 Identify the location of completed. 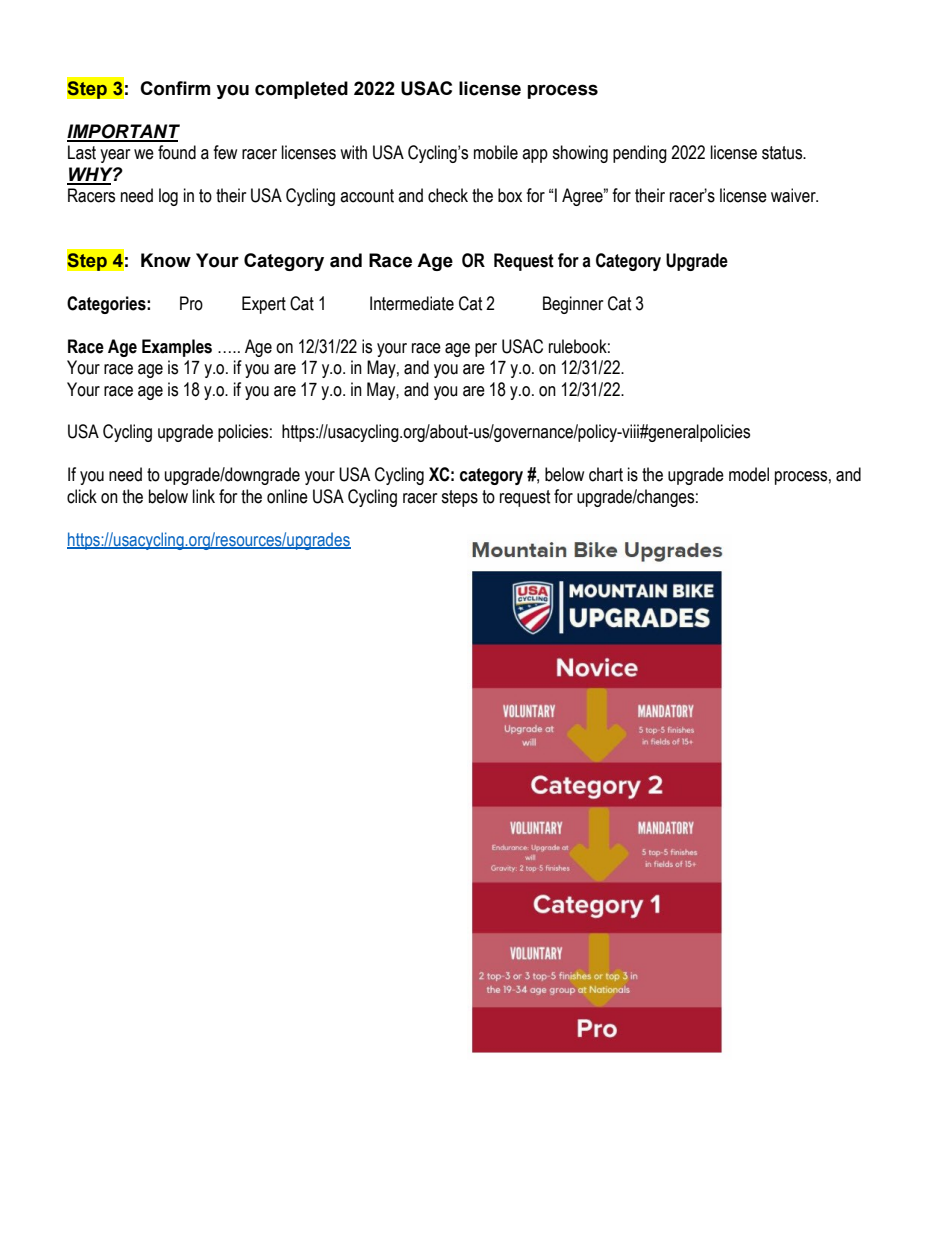
(301, 90).
